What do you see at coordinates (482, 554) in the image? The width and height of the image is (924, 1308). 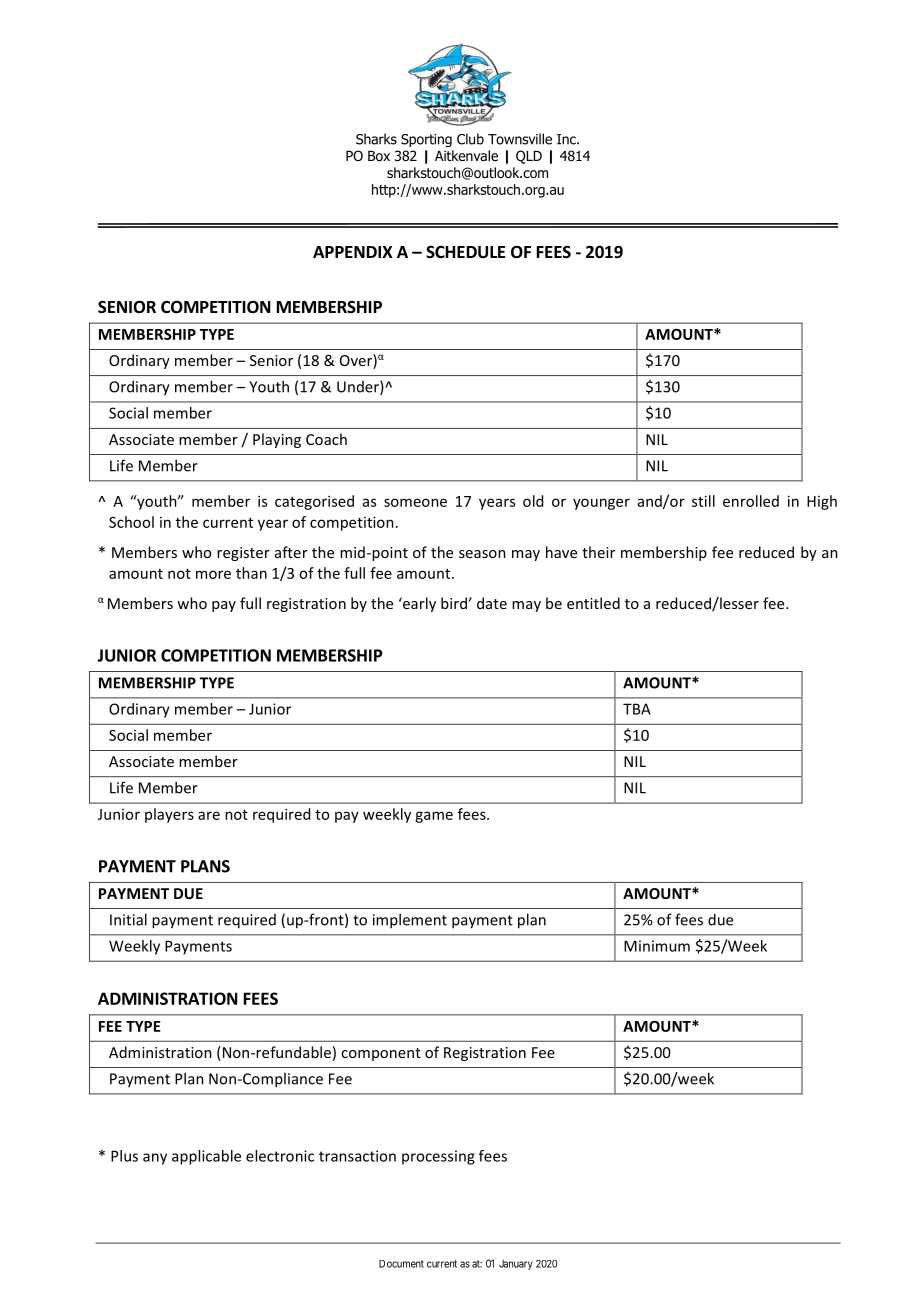 I see `season` at bounding box center [482, 554].
